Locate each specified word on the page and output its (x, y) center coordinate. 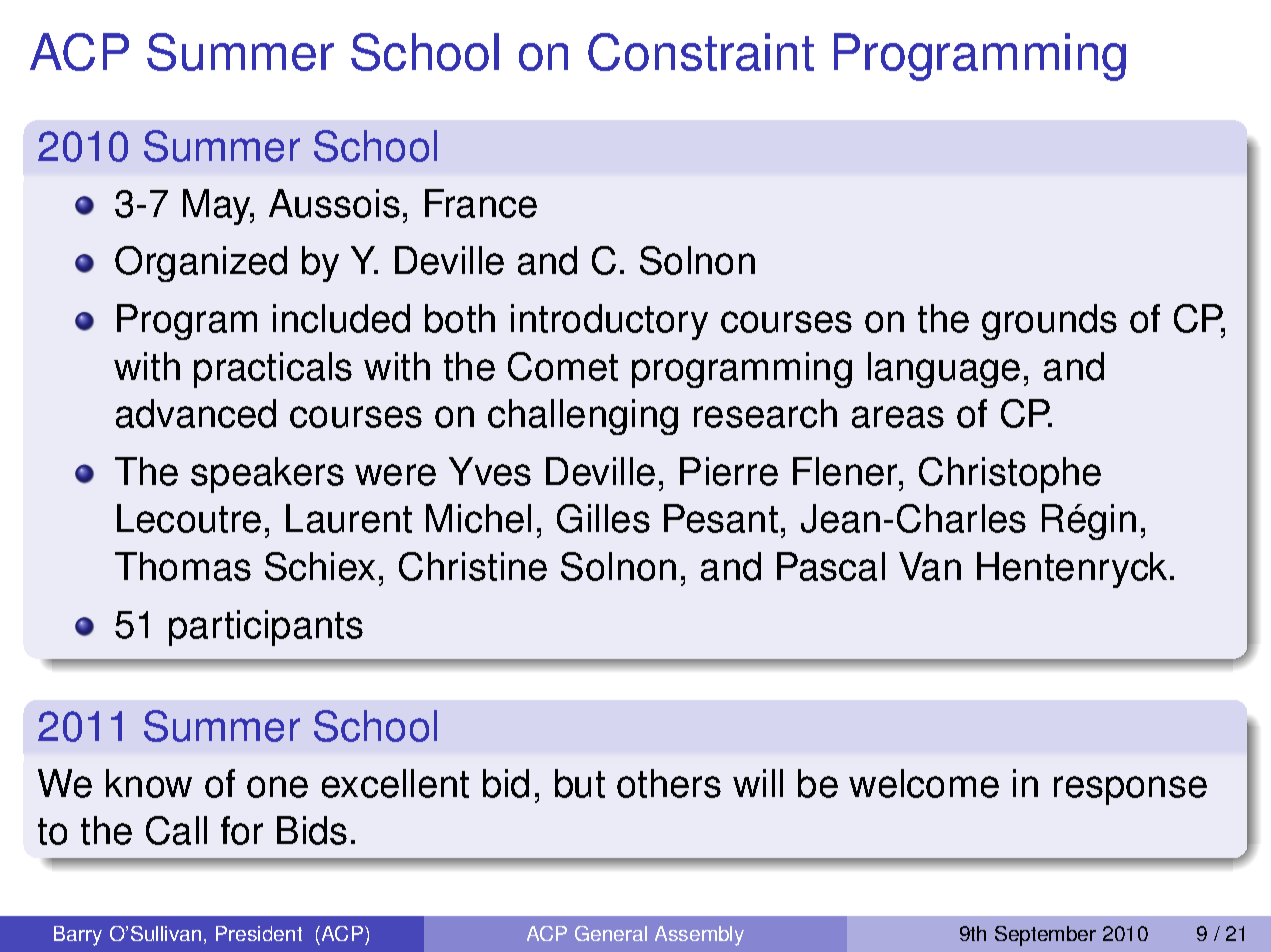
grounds (1049, 322)
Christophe (1010, 475)
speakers (267, 475)
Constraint (701, 52)
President (259, 933)
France (481, 203)
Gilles (603, 518)
